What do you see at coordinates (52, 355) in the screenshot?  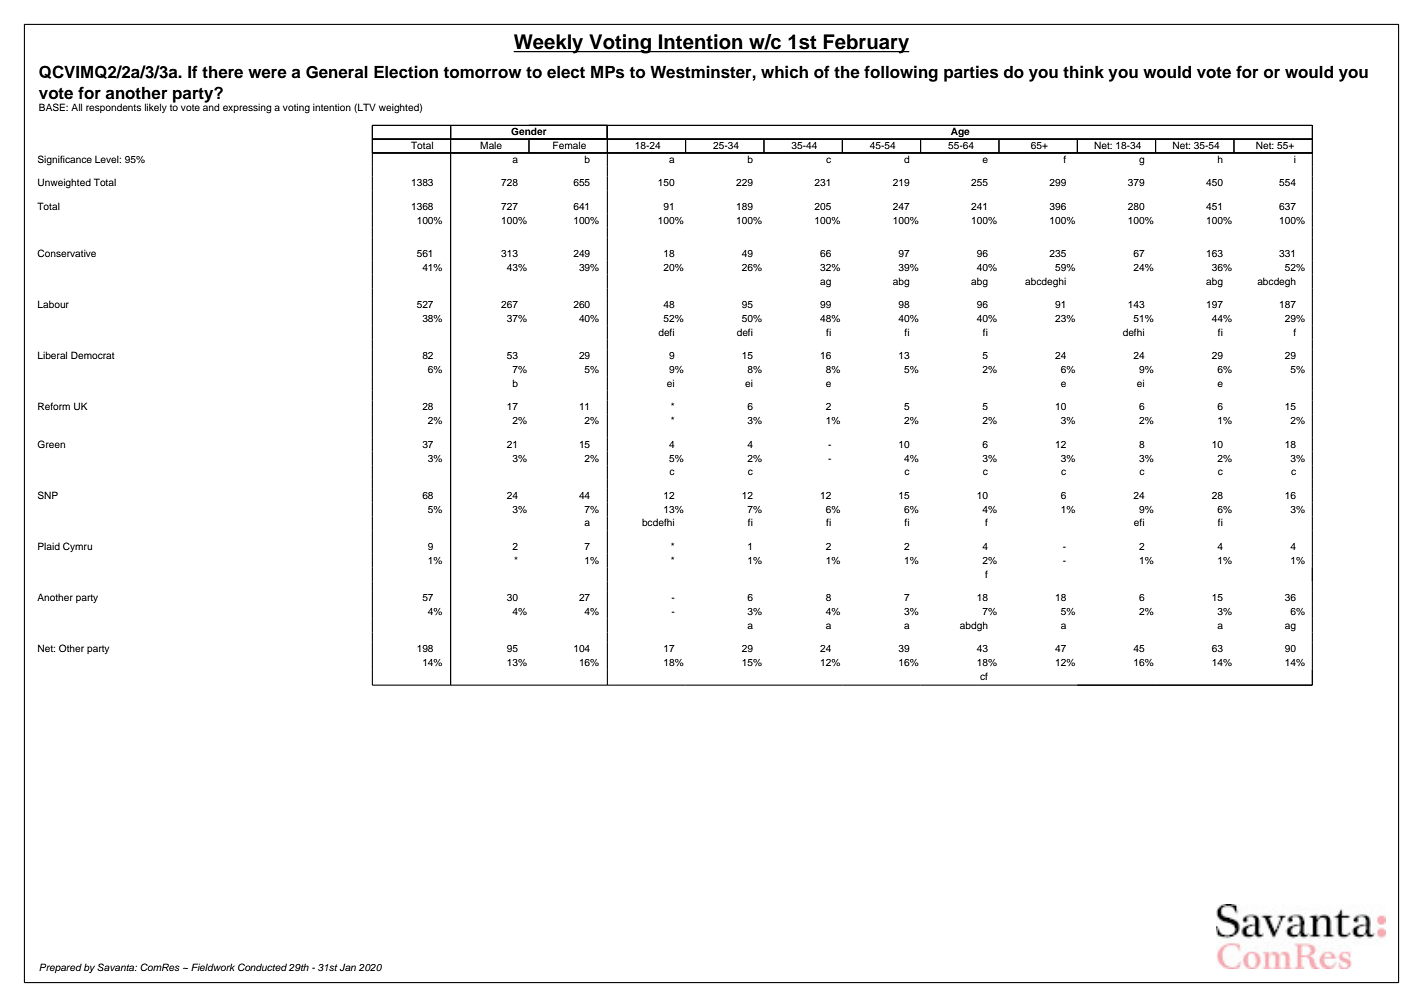 I see `Liberal` at bounding box center [52, 355].
